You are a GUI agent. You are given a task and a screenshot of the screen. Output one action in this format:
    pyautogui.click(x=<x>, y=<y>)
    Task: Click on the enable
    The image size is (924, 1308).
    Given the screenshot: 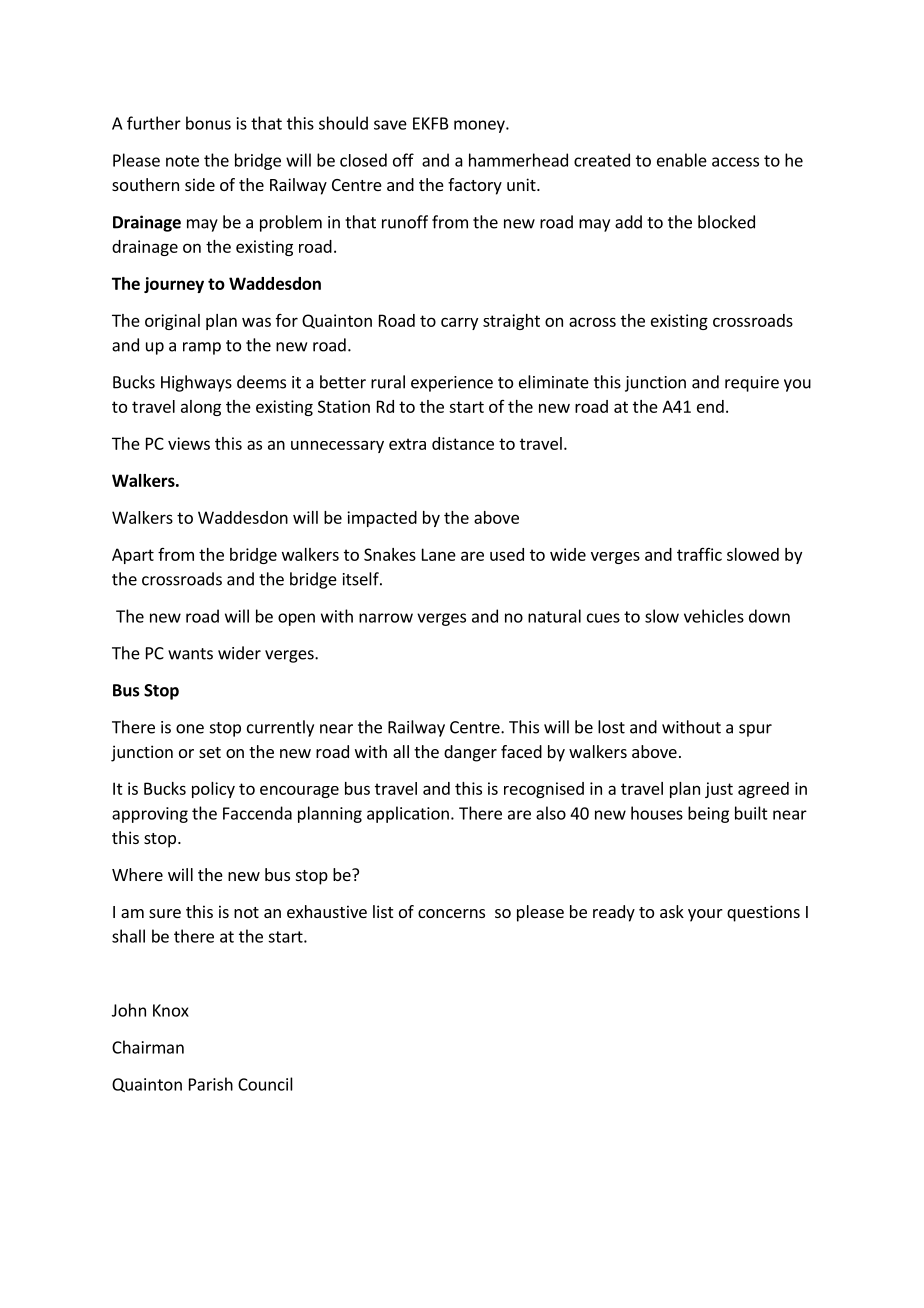 What is the action you would take?
    pyautogui.click(x=682, y=160)
